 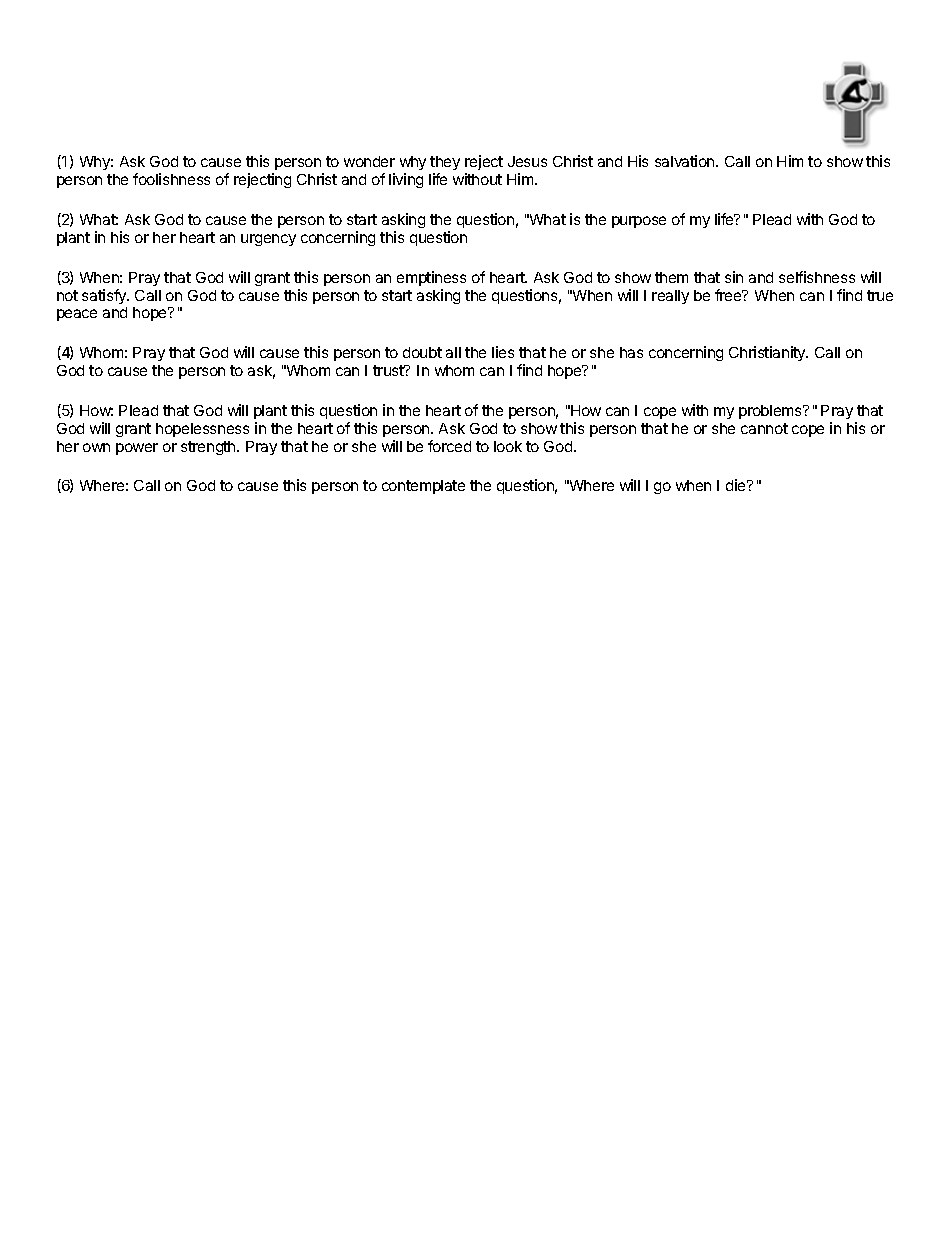 What do you see at coordinates (137, 449) in the screenshot?
I see `power` at bounding box center [137, 449].
